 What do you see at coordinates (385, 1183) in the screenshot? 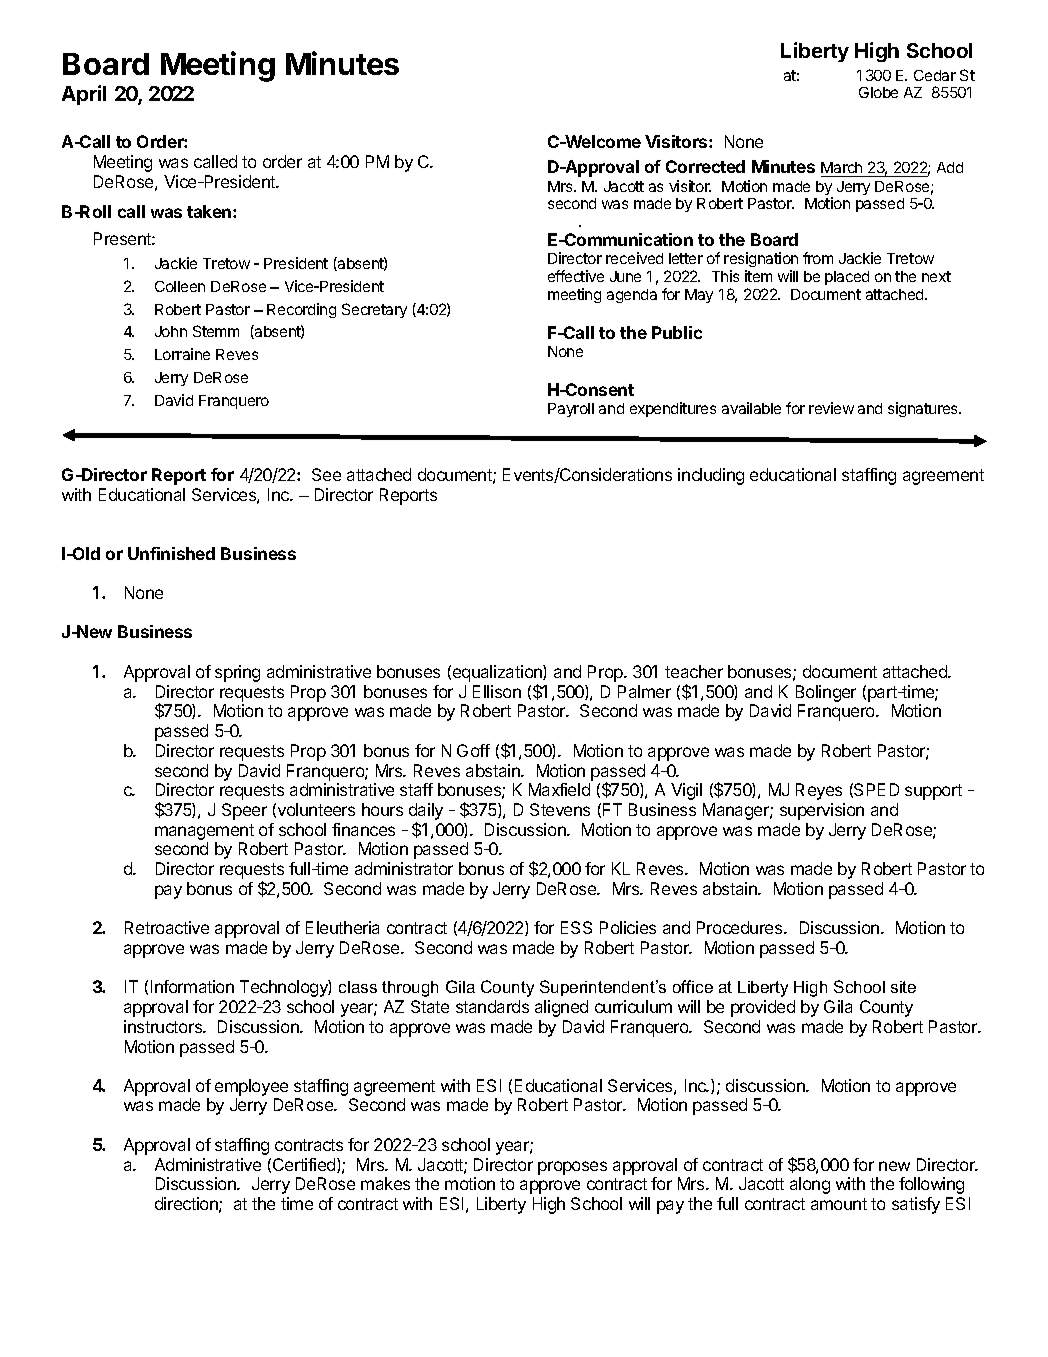
I see `makes` at bounding box center [385, 1183].
